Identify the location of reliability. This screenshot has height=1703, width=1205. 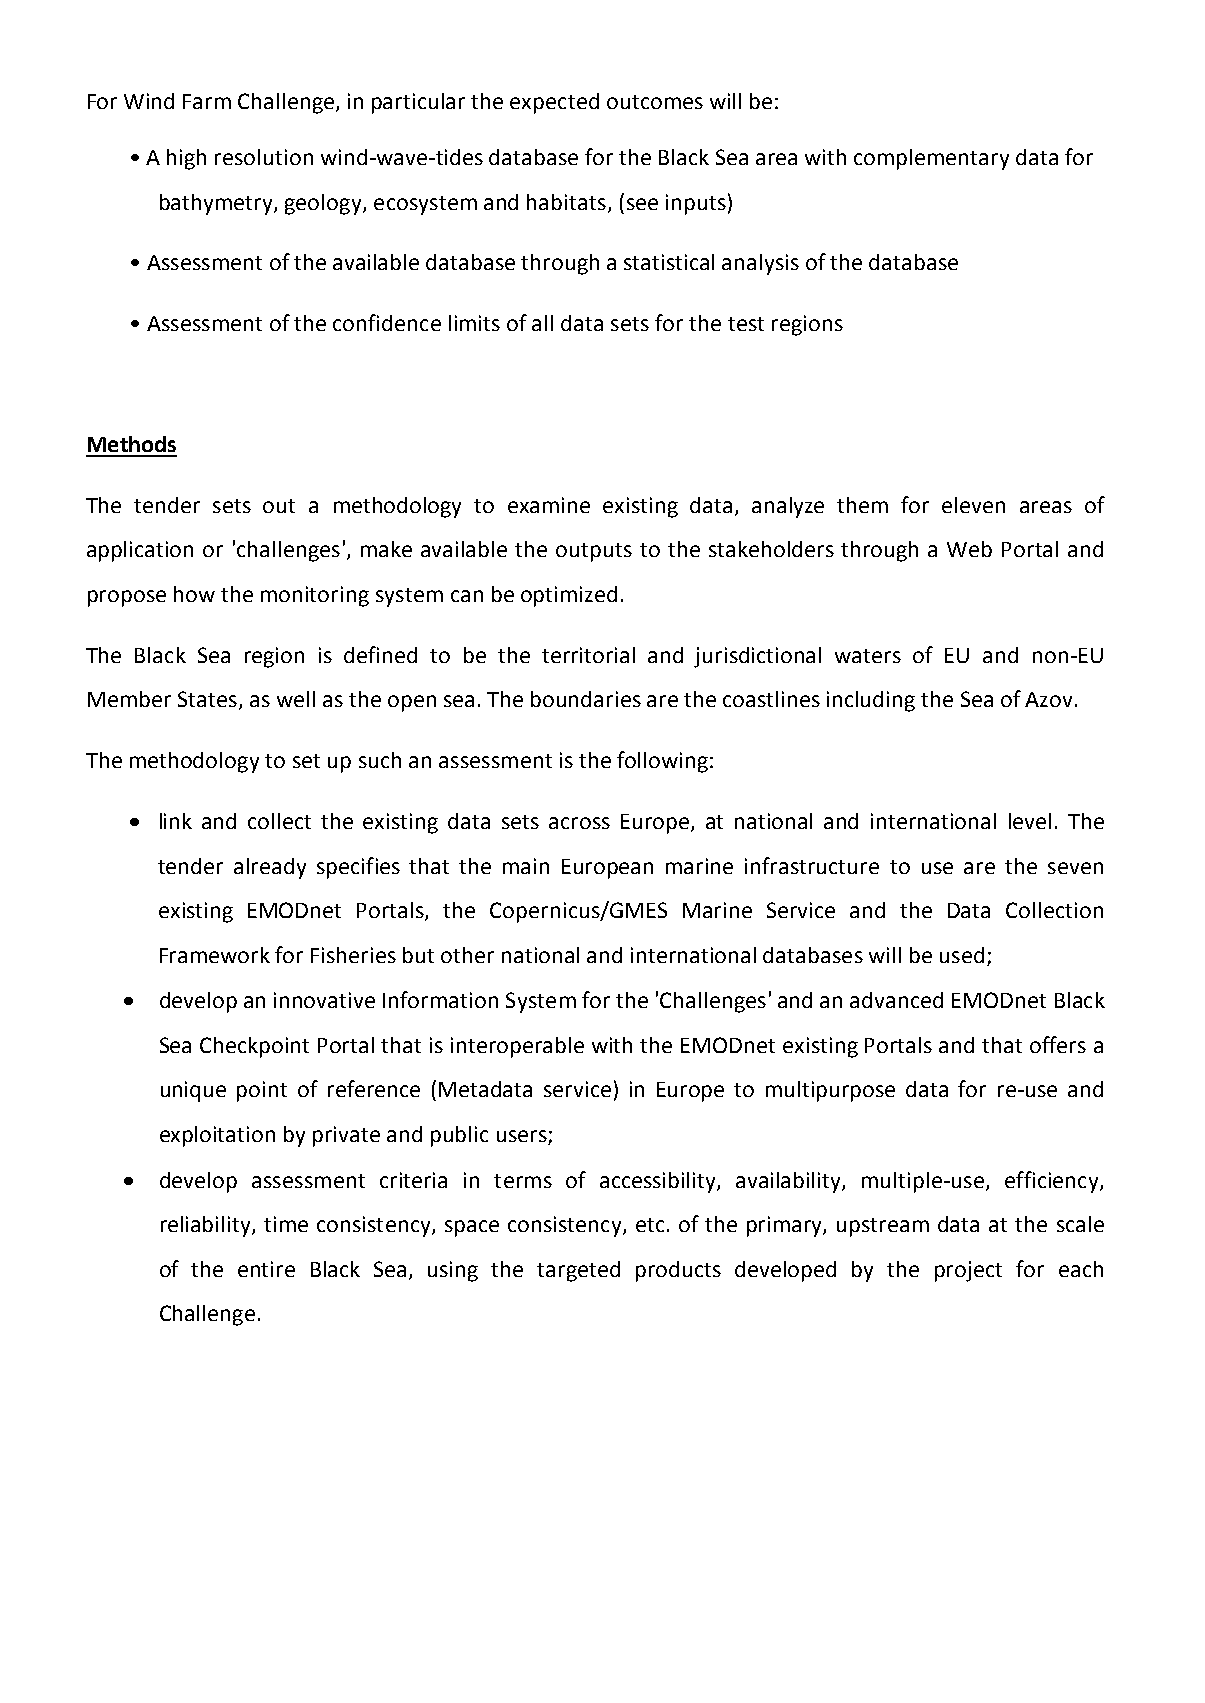
(207, 1226).
